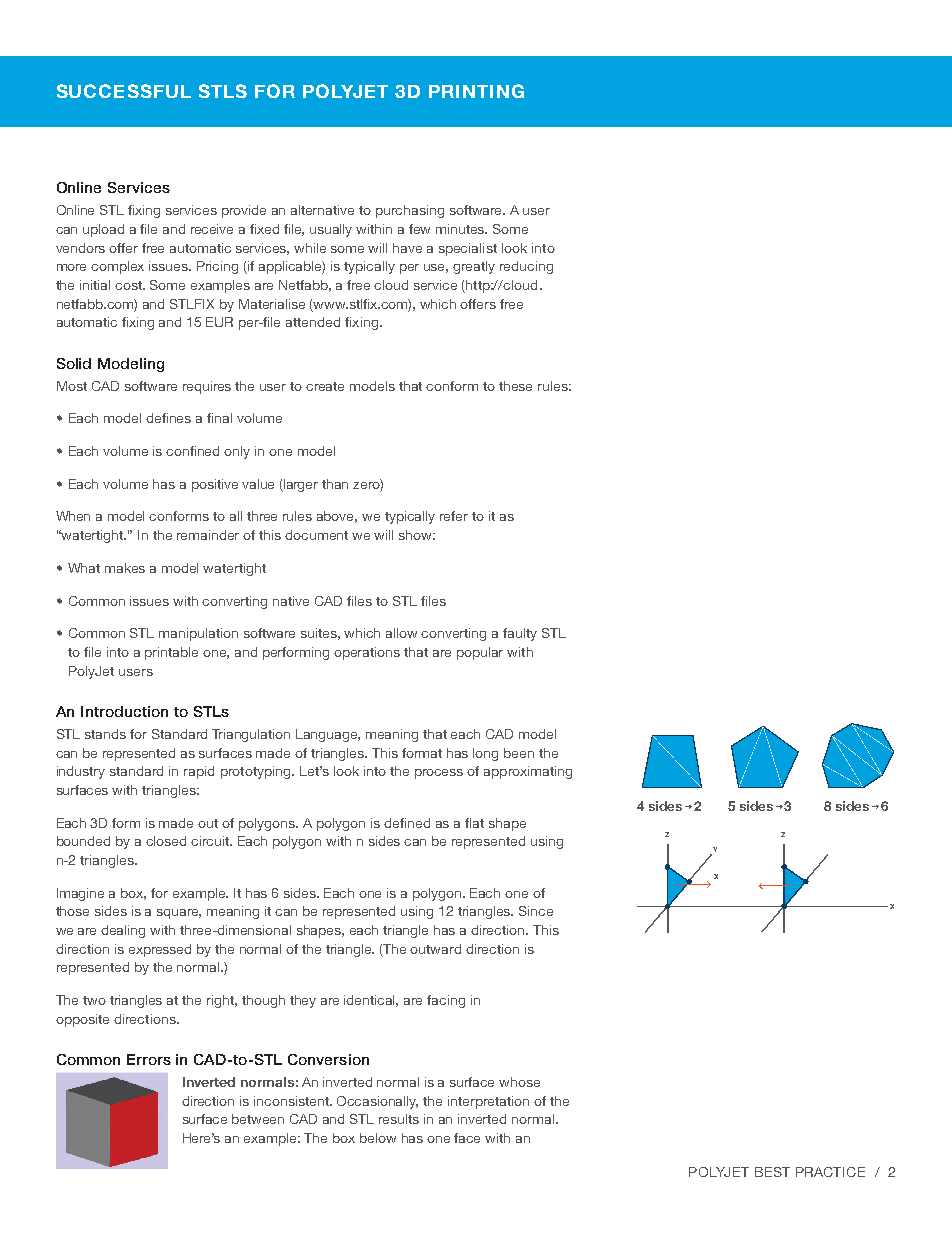  Describe the element at coordinates (536, 911) in the screenshot. I see `Since` at that location.
